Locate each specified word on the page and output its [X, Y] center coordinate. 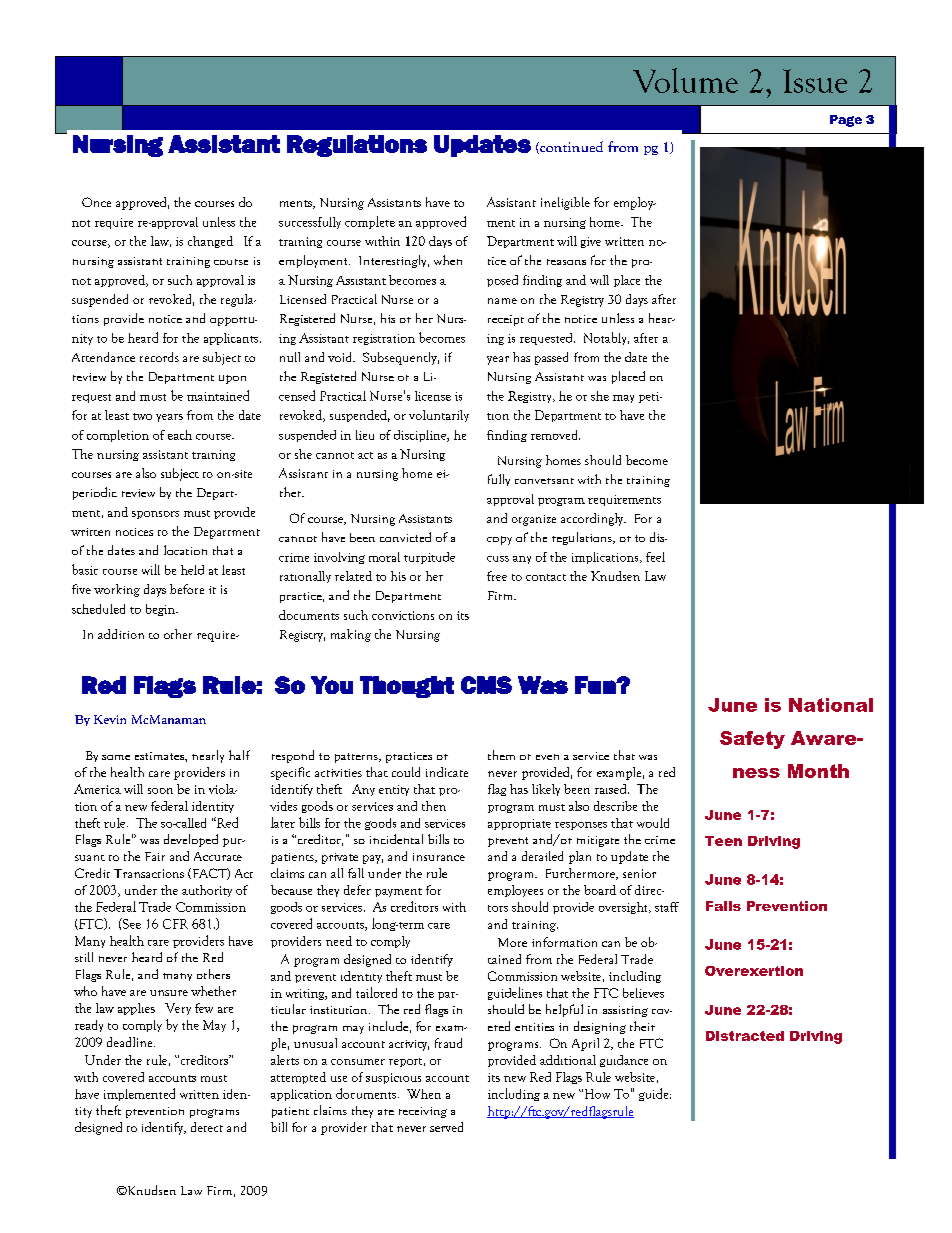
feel [655, 557]
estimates [160, 756]
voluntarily [439, 416]
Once [96, 202]
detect [207, 1127]
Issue [815, 81]
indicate [447, 772]
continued [570, 147]
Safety [752, 740]
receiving [423, 1112]
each [180, 435]
